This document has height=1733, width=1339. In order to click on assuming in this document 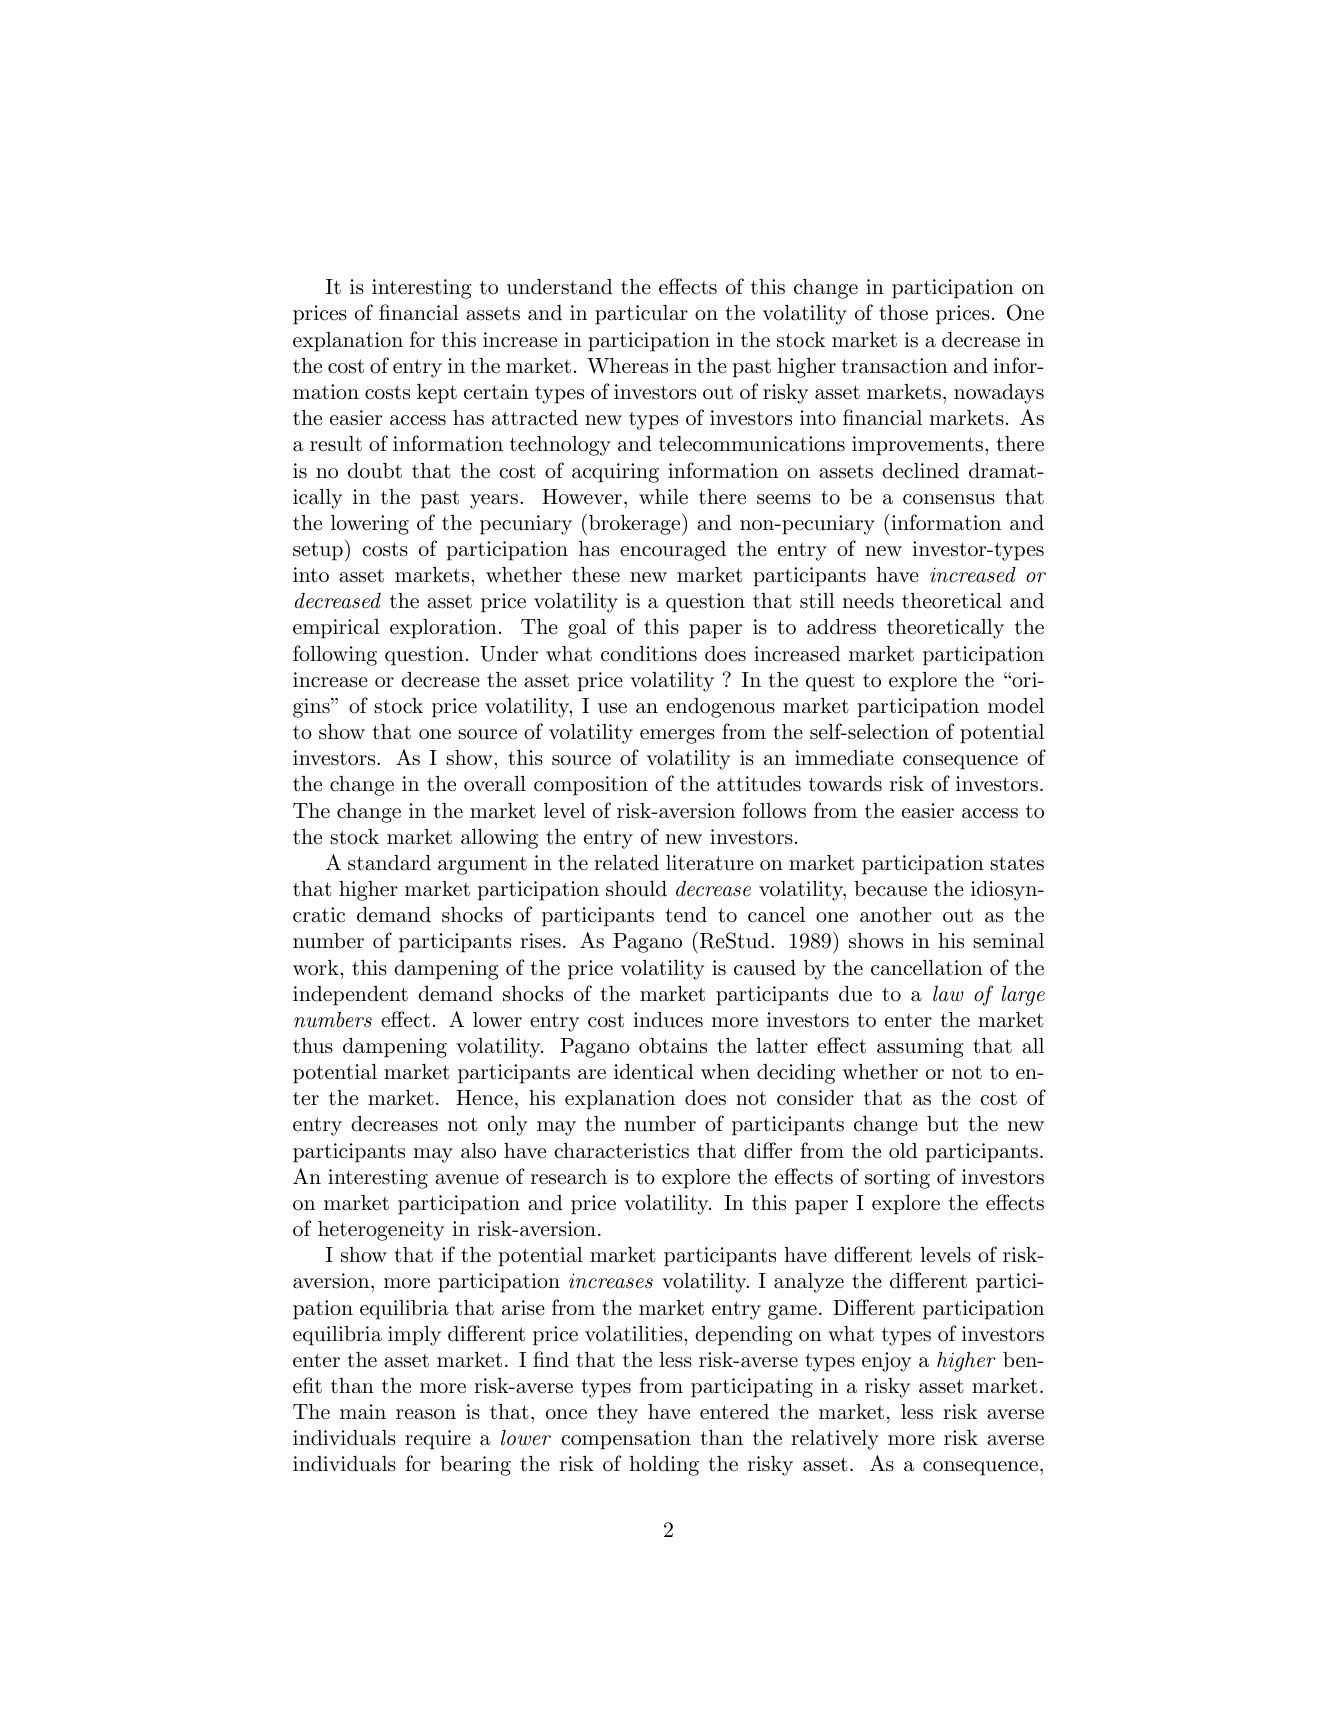, I will do `click(920, 1048)`.
